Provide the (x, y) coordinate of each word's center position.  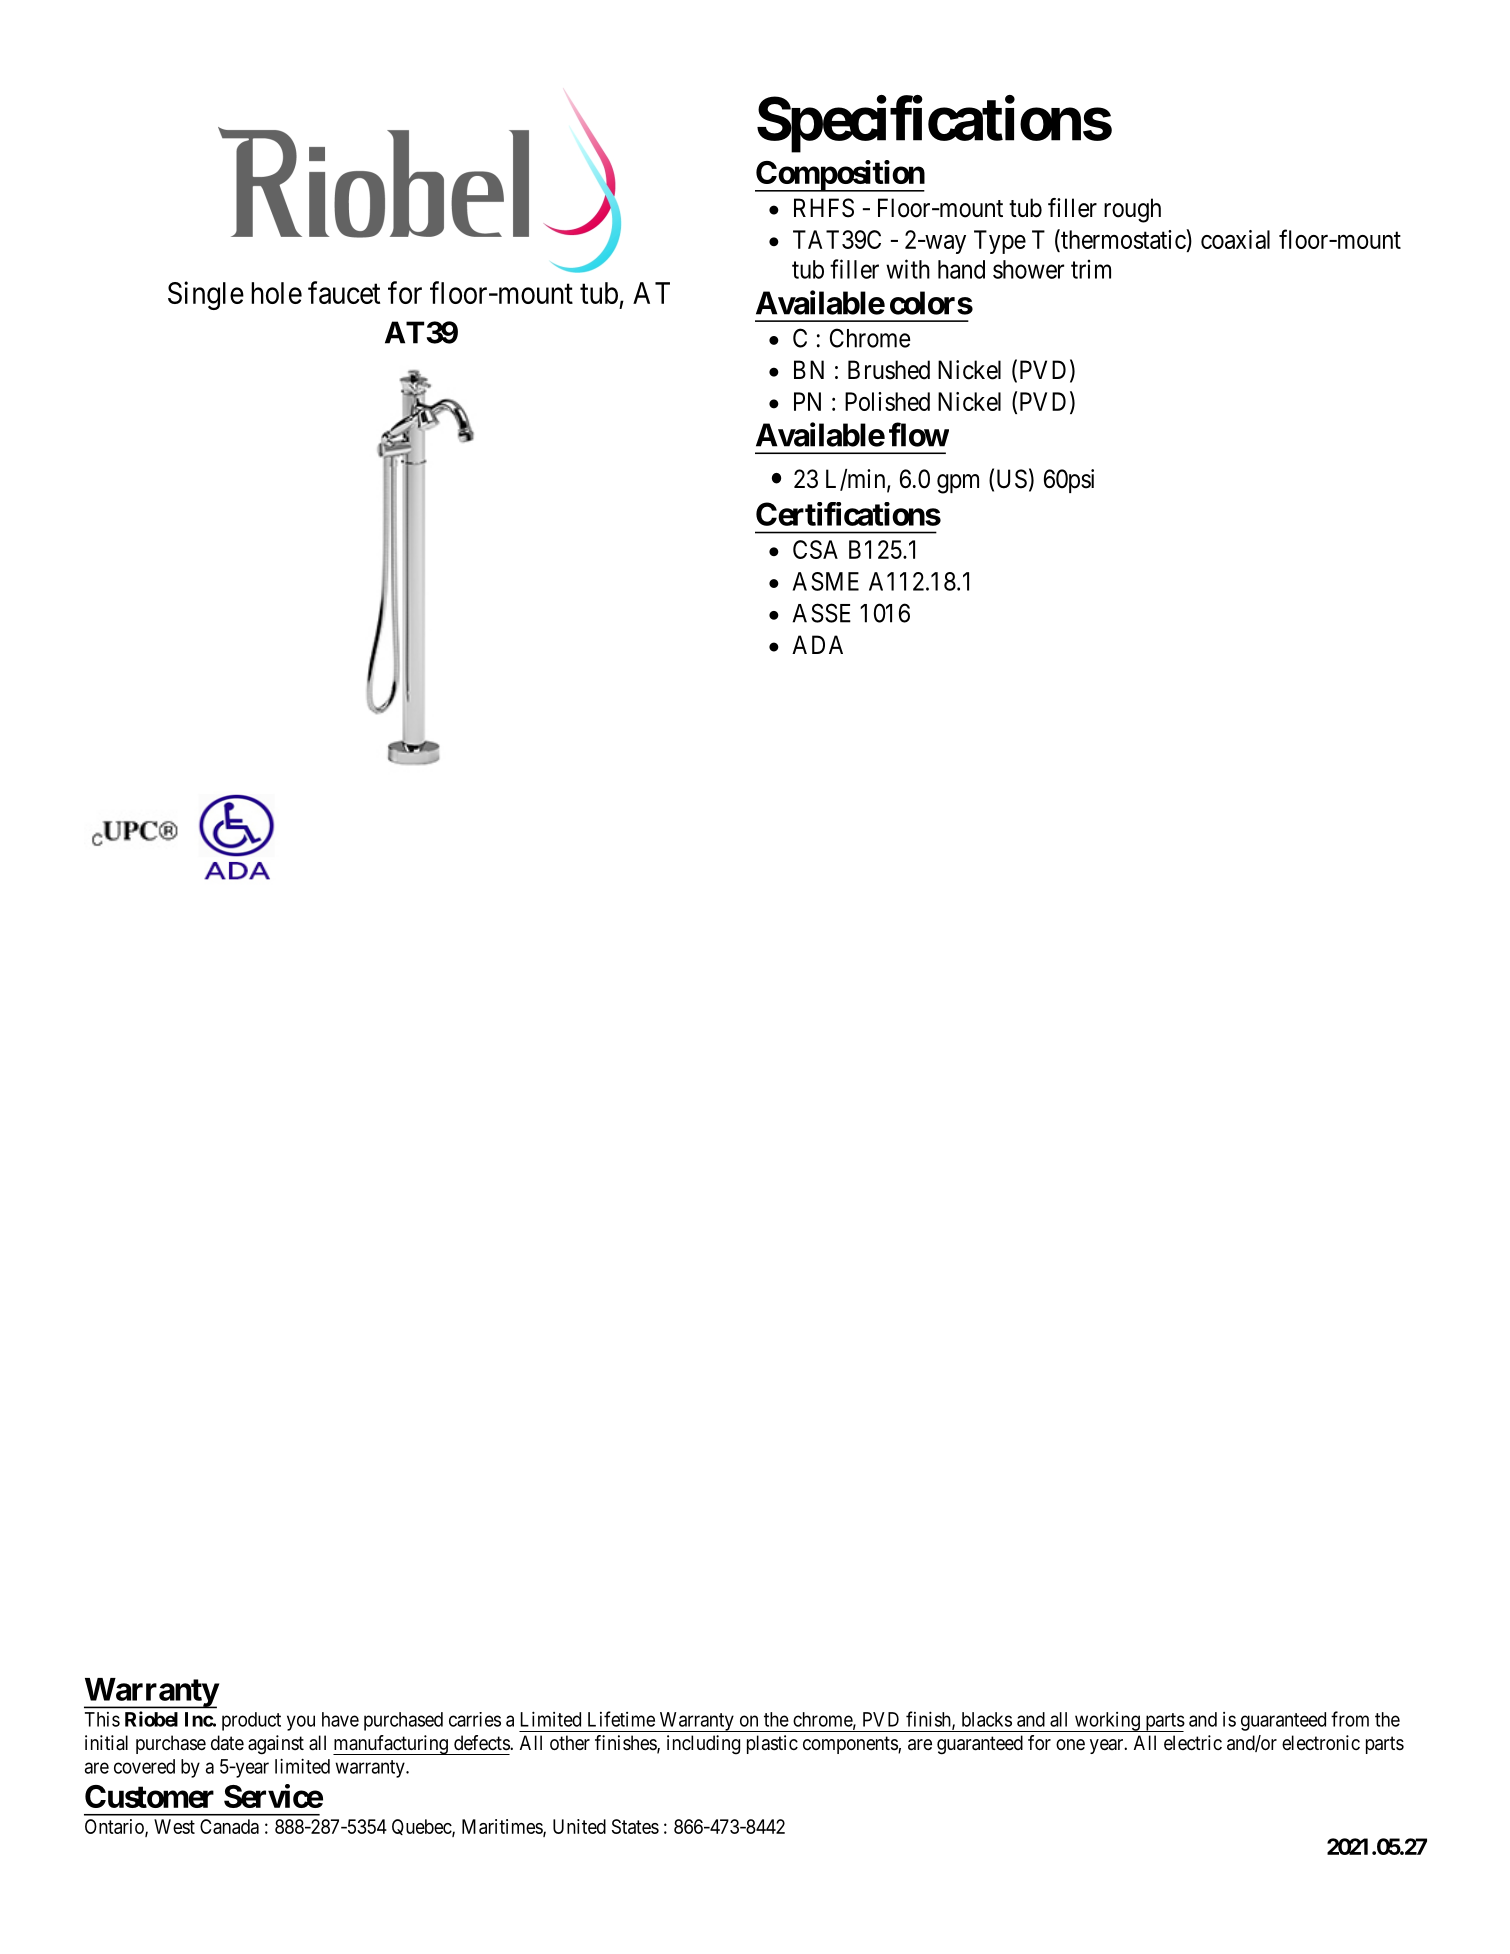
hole (276, 293)
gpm (958, 484)
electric (1193, 1742)
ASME (826, 581)
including (703, 1745)
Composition (840, 176)
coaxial (1235, 239)
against (276, 1745)
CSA (815, 549)
